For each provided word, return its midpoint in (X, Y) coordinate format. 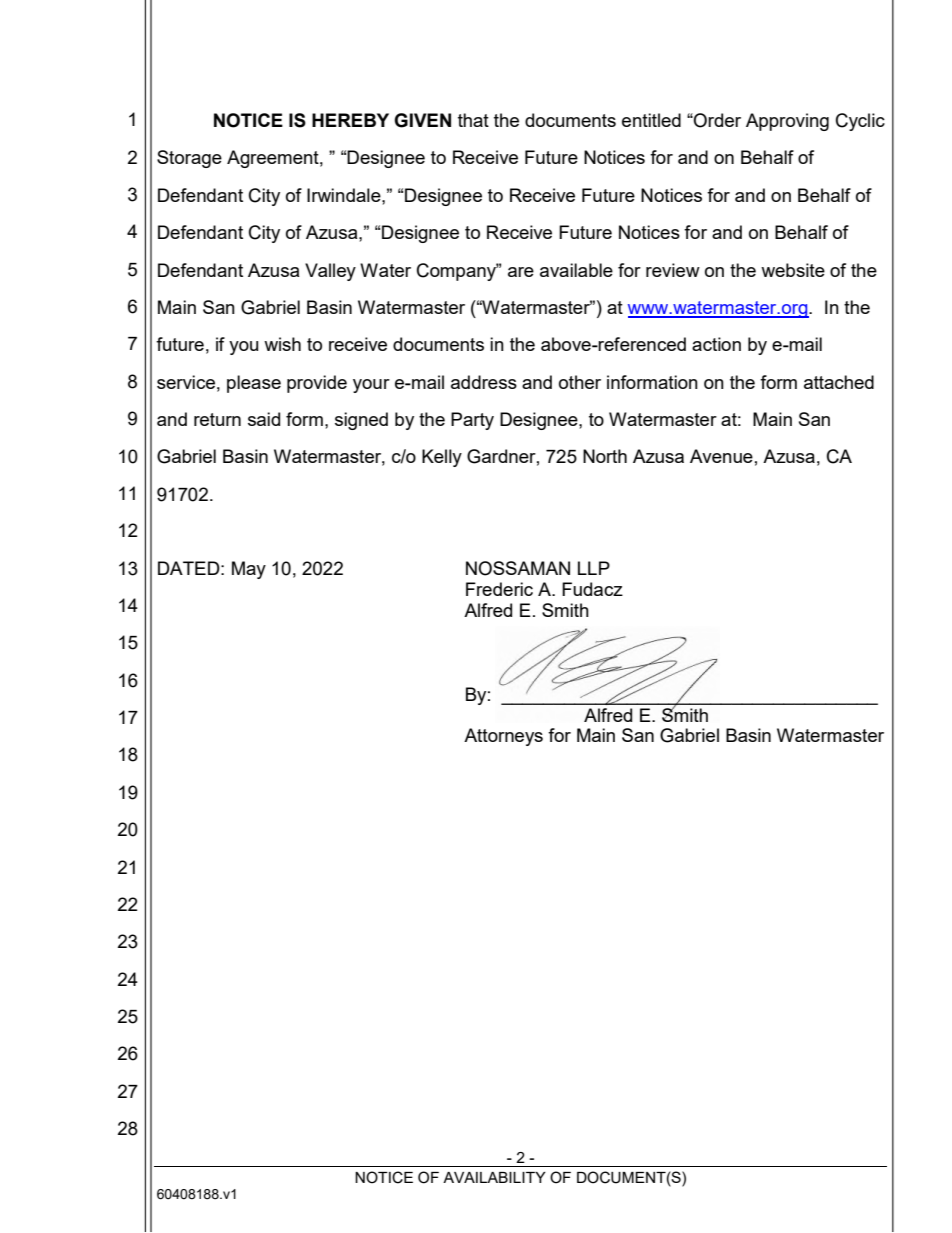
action (716, 344)
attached (839, 382)
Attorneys (503, 737)
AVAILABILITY (494, 1177)
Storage (189, 159)
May (249, 570)
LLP (594, 568)
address (484, 382)
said (264, 419)
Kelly (442, 458)
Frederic (499, 589)
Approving (787, 122)
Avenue (721, 456)
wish (282, 344)
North (605, 456)
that (473, 120)
